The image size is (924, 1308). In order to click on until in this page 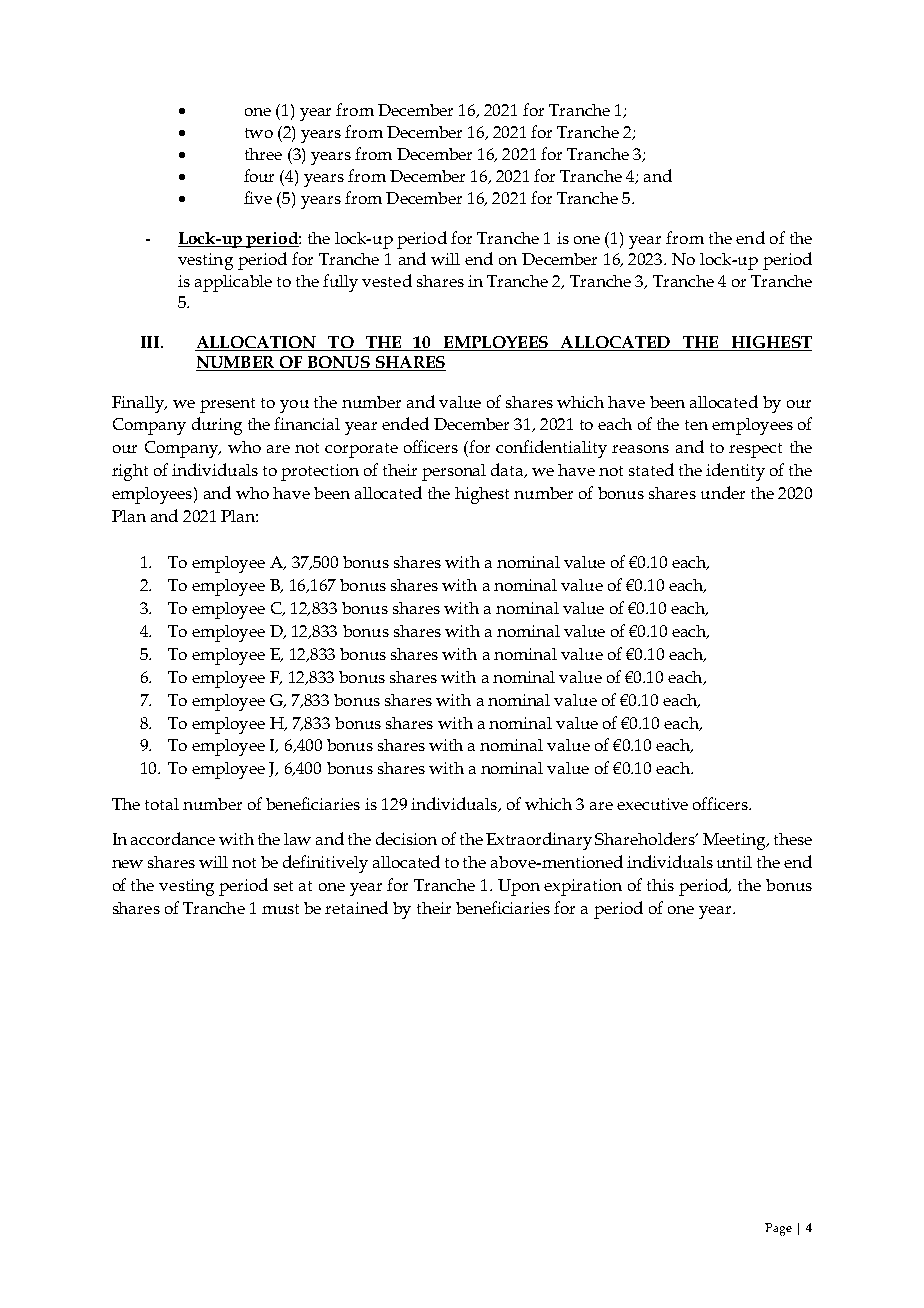, I will do `click(734, 862)`.
